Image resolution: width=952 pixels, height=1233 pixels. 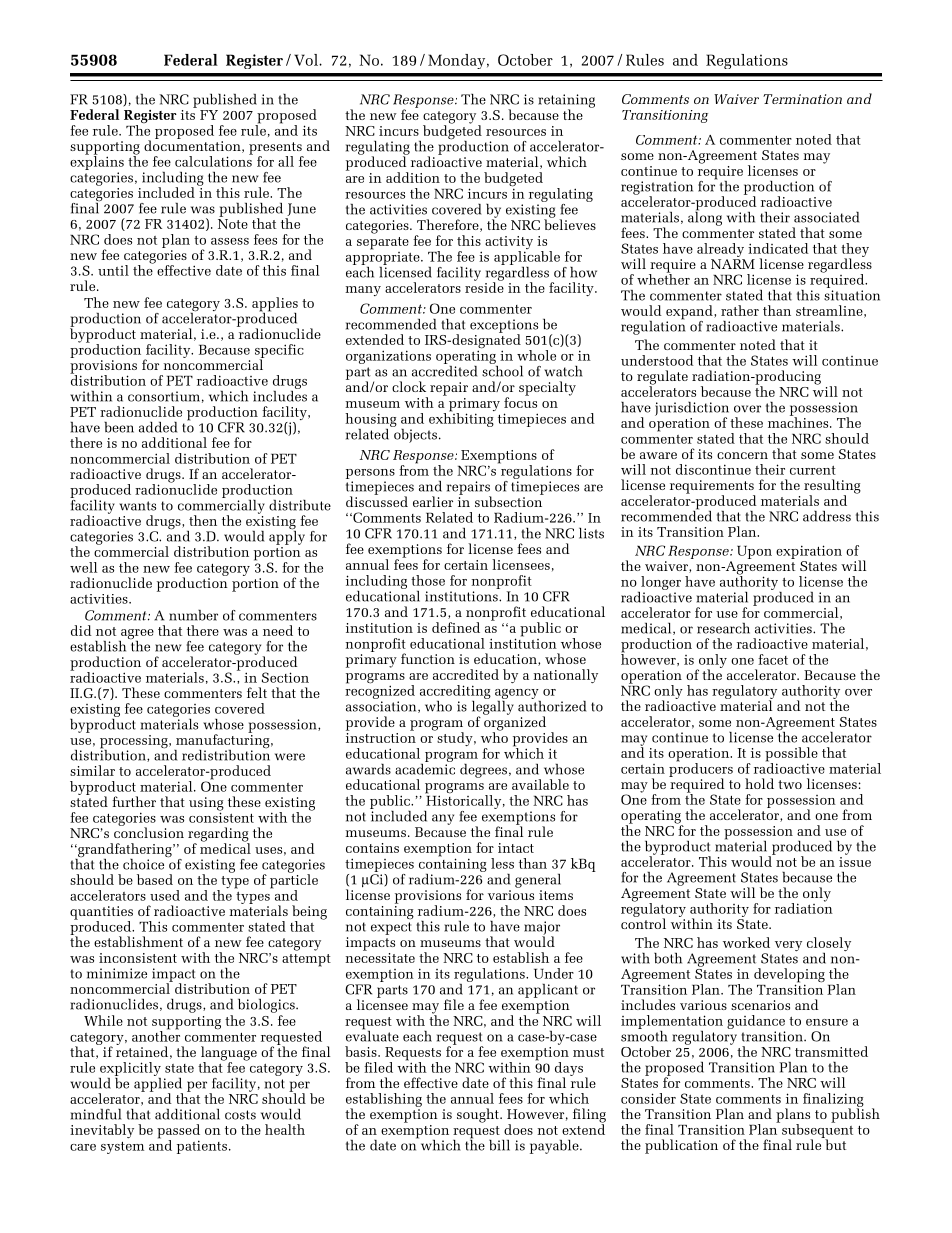 I want to click on sought, so click(x=479, y=1115).
